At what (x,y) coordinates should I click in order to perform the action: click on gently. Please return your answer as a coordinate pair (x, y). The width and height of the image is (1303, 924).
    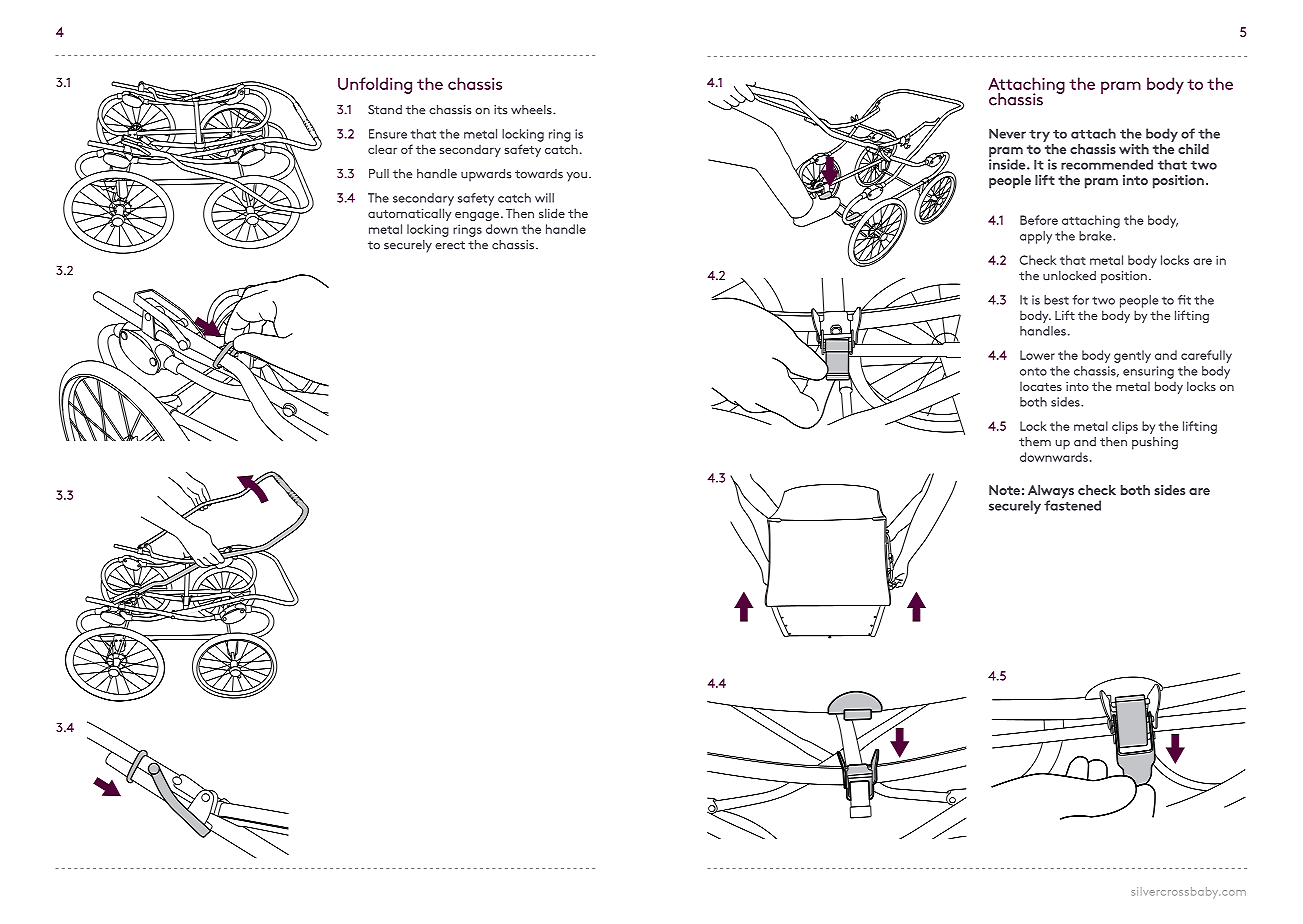
    Looking at the image, I should click on (1132, 356).
